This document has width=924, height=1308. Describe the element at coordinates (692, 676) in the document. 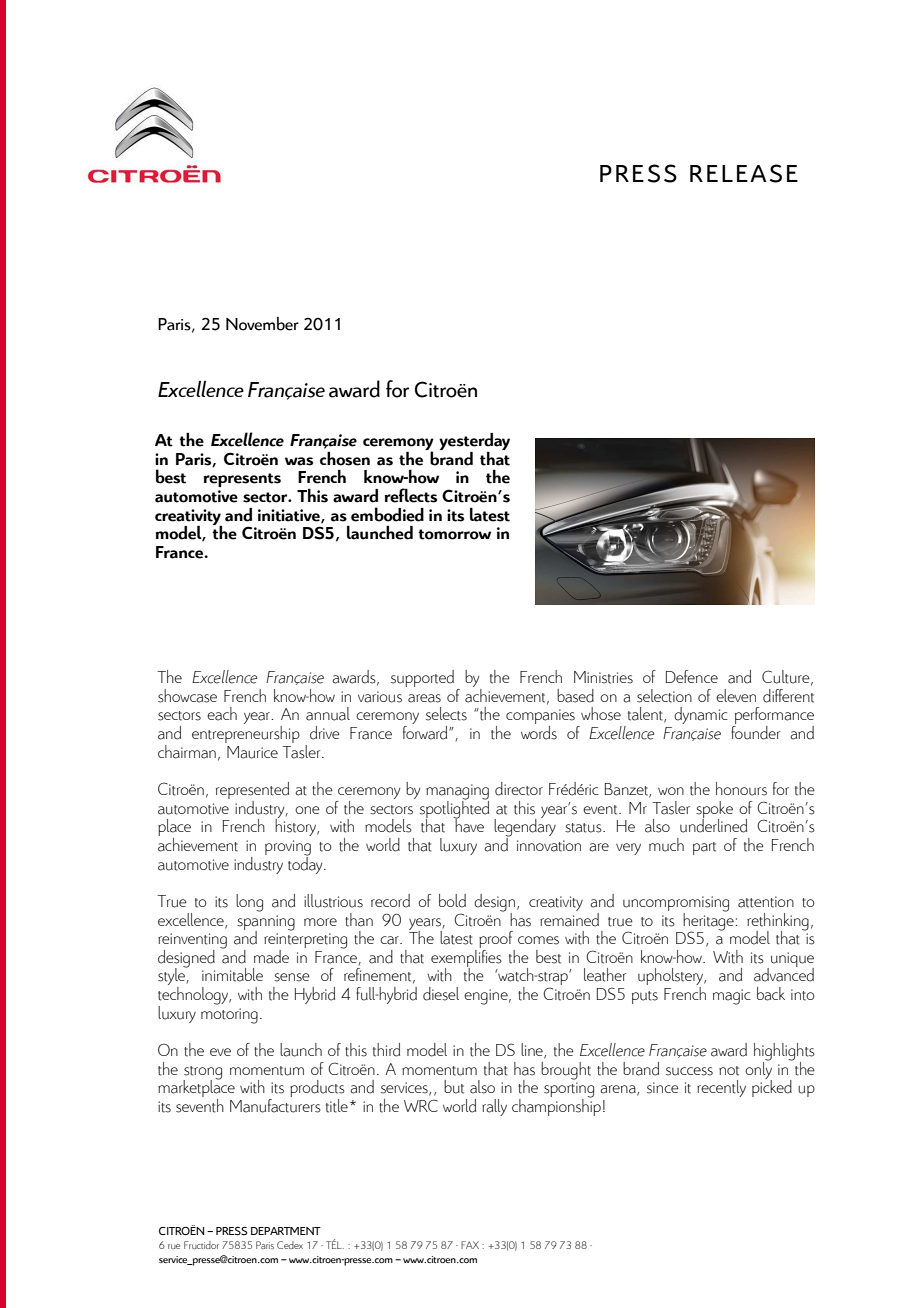

I see `Defence` at that location.
